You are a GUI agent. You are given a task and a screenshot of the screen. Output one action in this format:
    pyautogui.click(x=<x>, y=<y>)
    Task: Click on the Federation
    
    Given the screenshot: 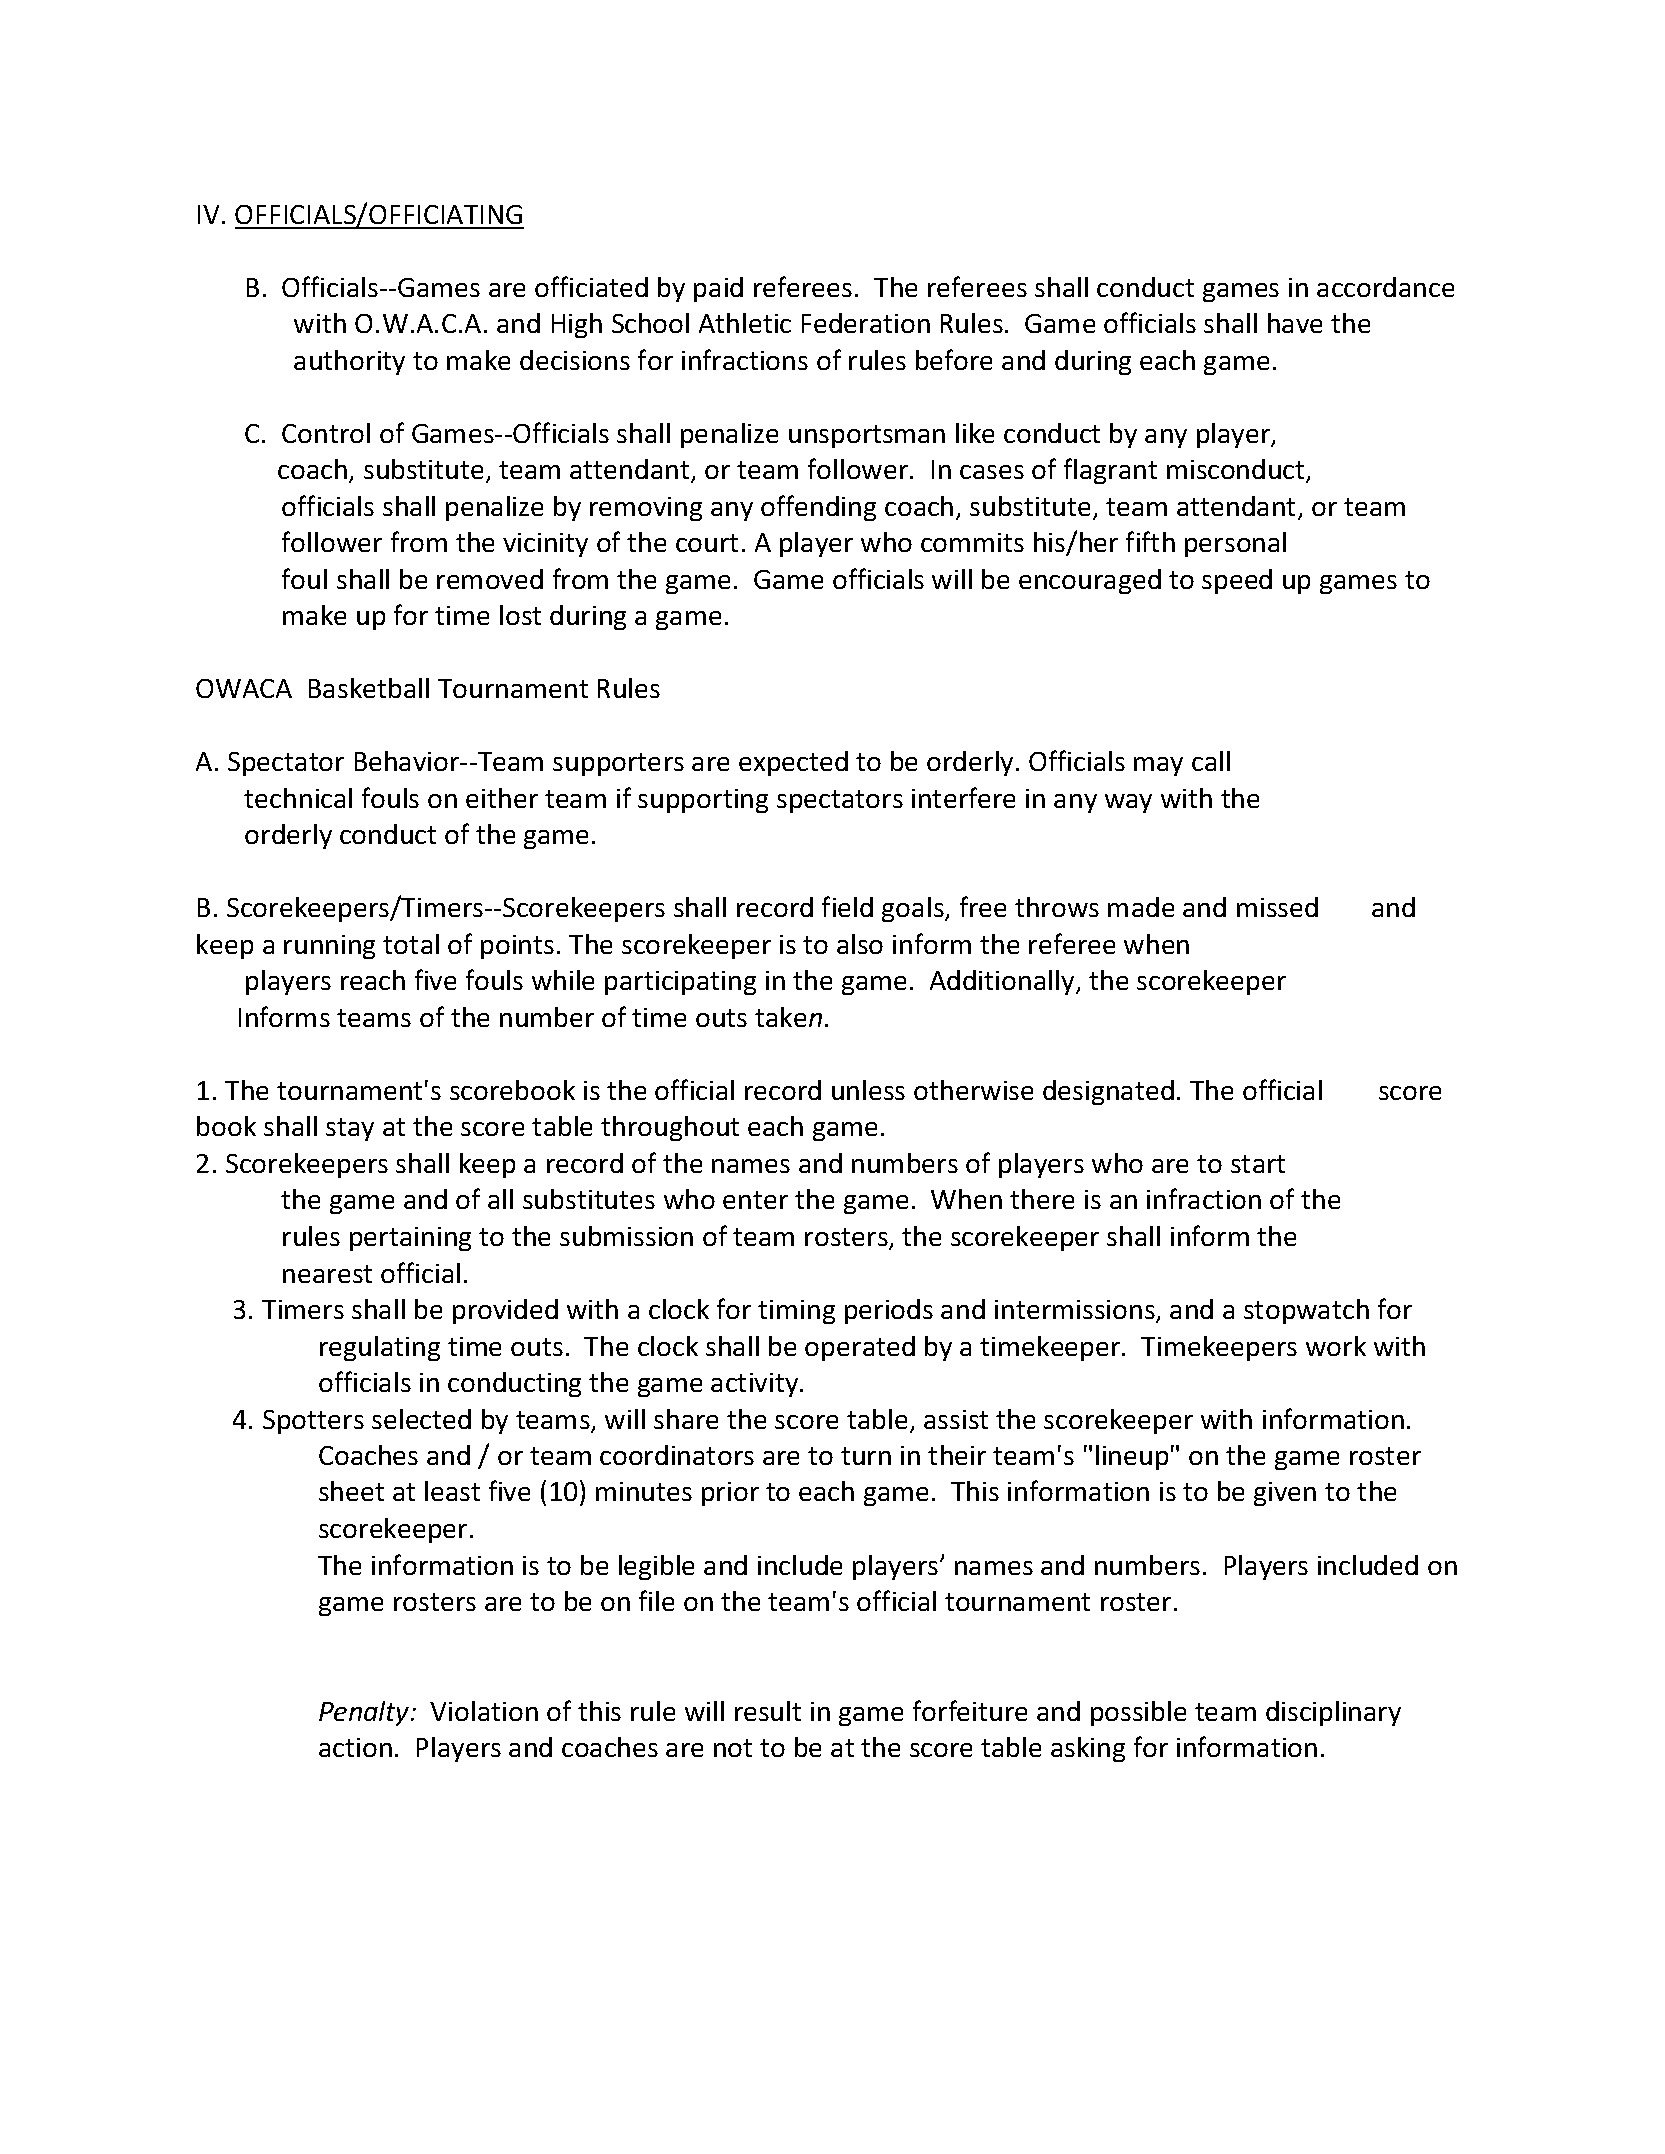 What is the action you would take?
    pyautogui.click(x=866, y=323)
